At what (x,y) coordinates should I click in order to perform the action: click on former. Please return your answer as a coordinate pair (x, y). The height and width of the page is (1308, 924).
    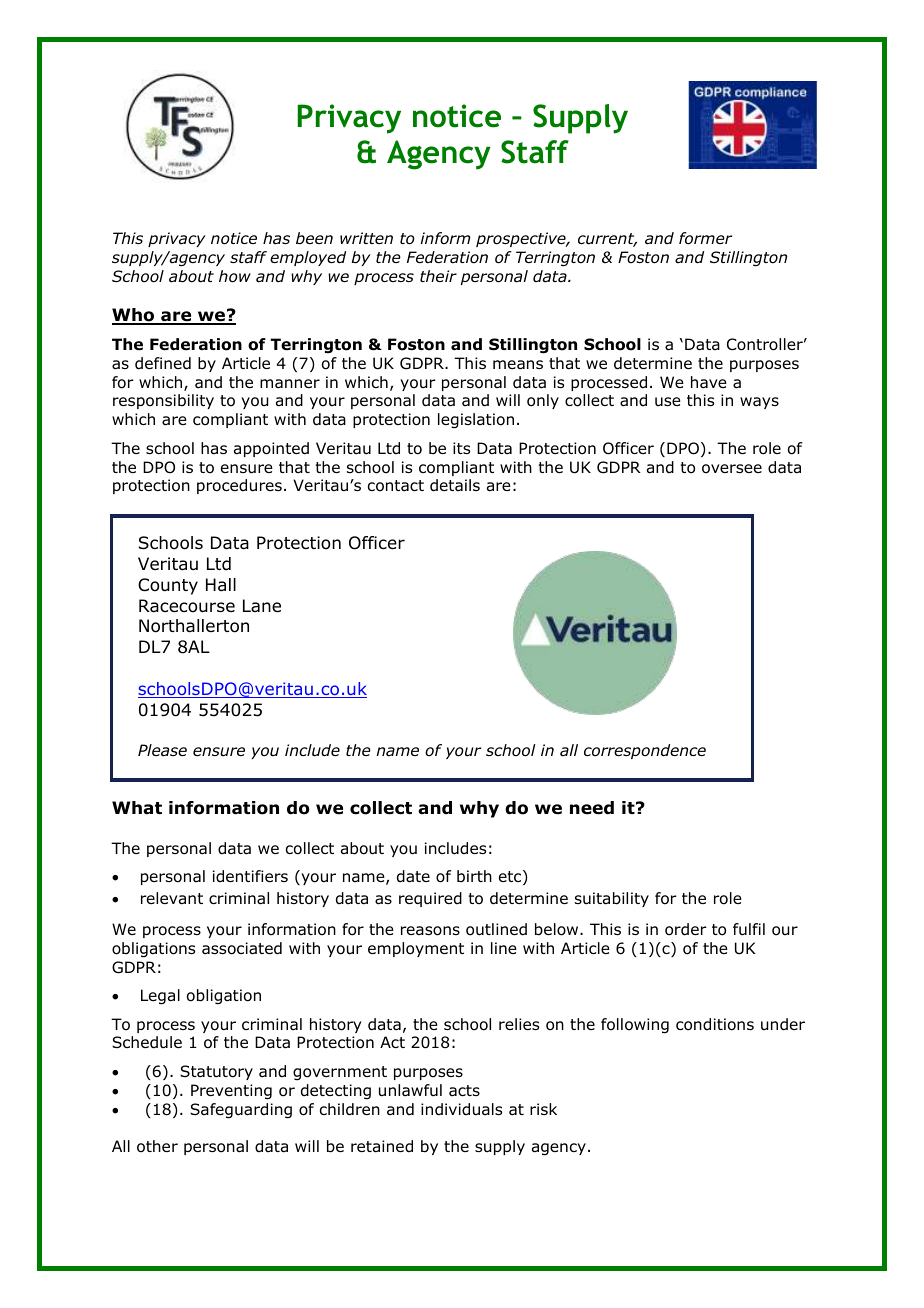
    Looking at the image, I should click on (705, 238).
